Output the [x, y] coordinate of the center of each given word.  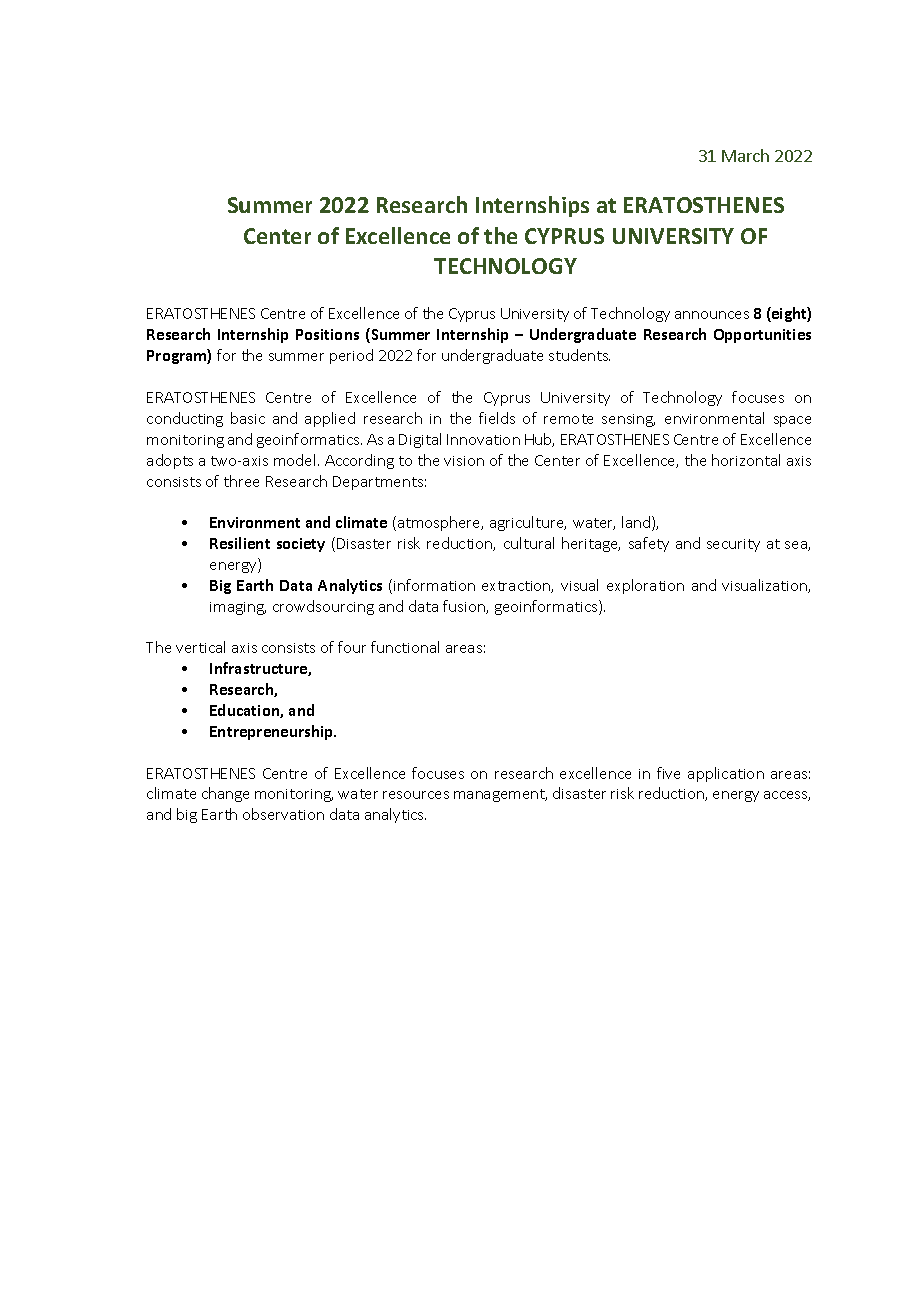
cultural [529, 543]
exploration [645, 586]
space [792, 421]
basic [248, 418]
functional [405, 647]
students [579, 355]
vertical [200, 647]
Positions [327, 334]
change [225, 794]
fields [497, 418]
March [745, 155]
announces [712, 315]
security [733, 545]
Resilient [240, 543]
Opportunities [762, 336]
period [351, 356]
